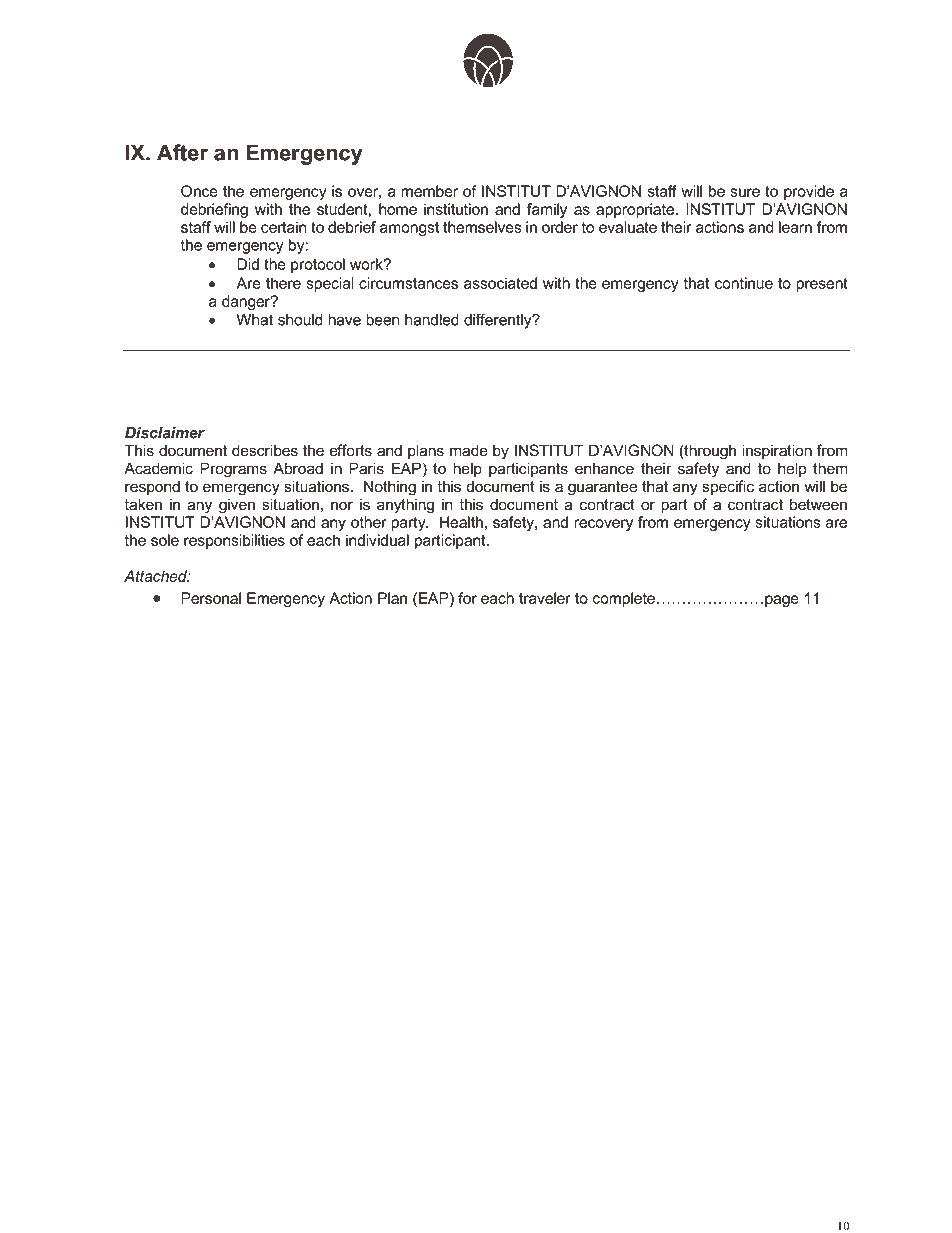 The width and height of the screenshot is (952, 1233). Describe the element at coordinates (429, 191) in the screenshot. I see `member` at that location.
